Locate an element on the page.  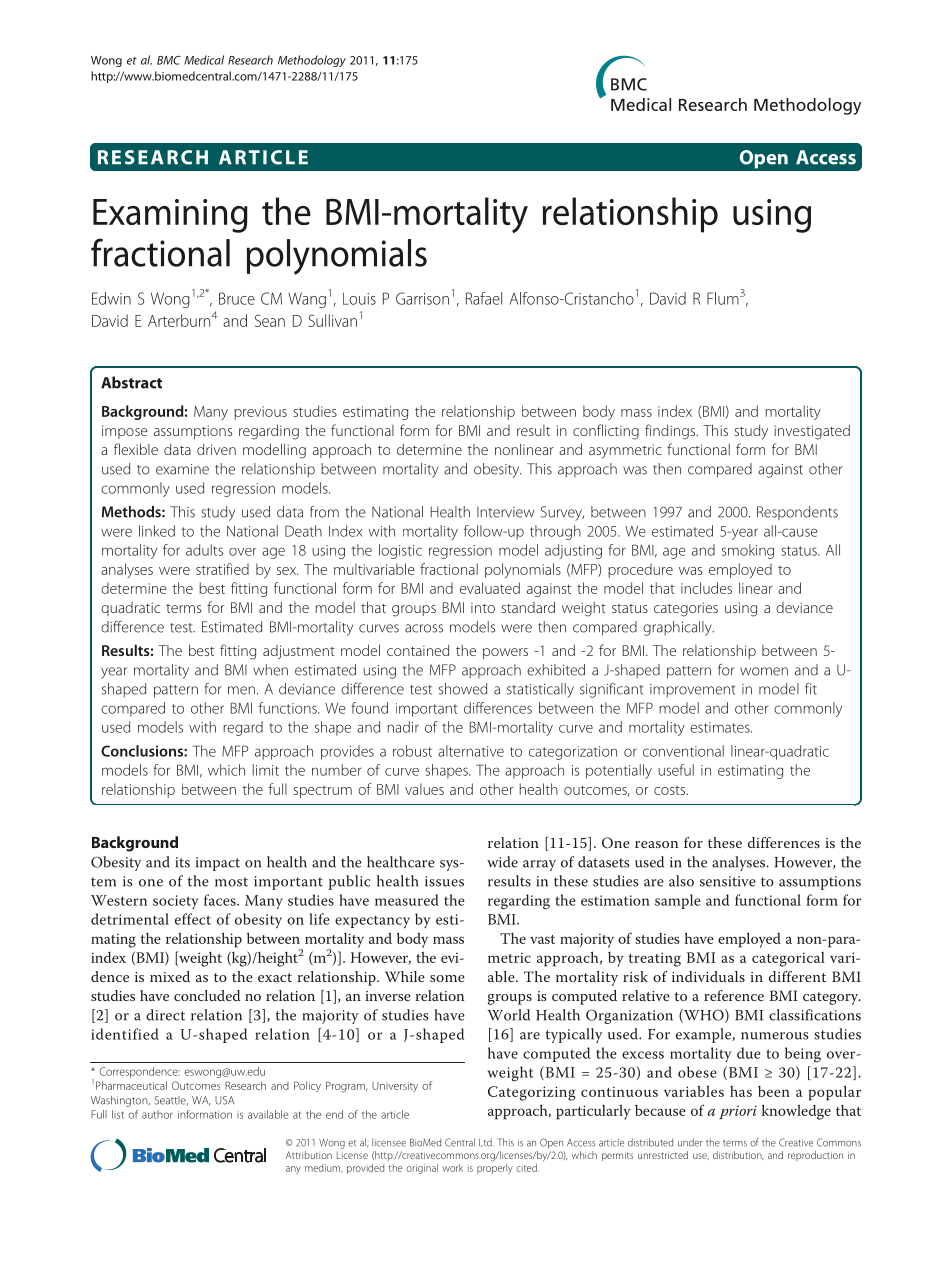
alternative is located at coordinates (471, 751).
